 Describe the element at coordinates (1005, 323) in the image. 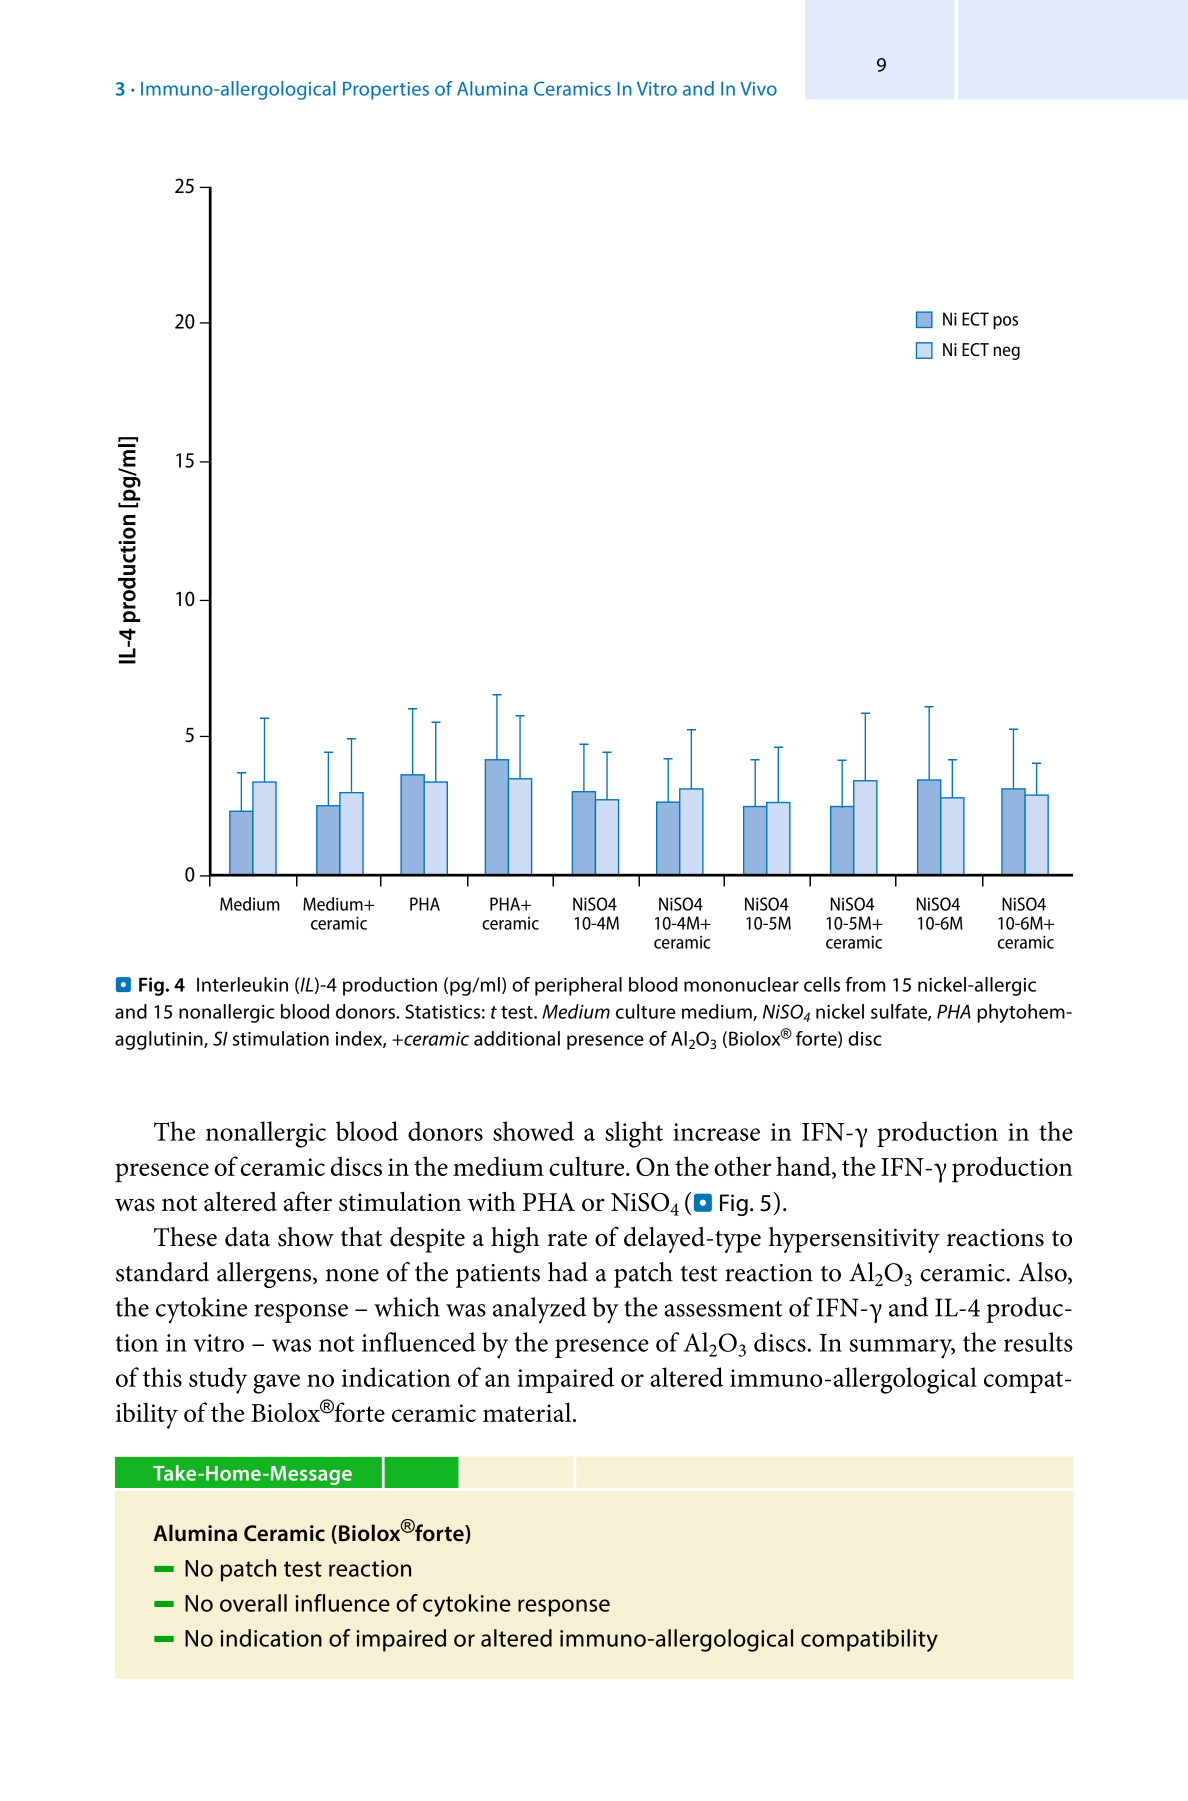

I see `pos` at that location.
